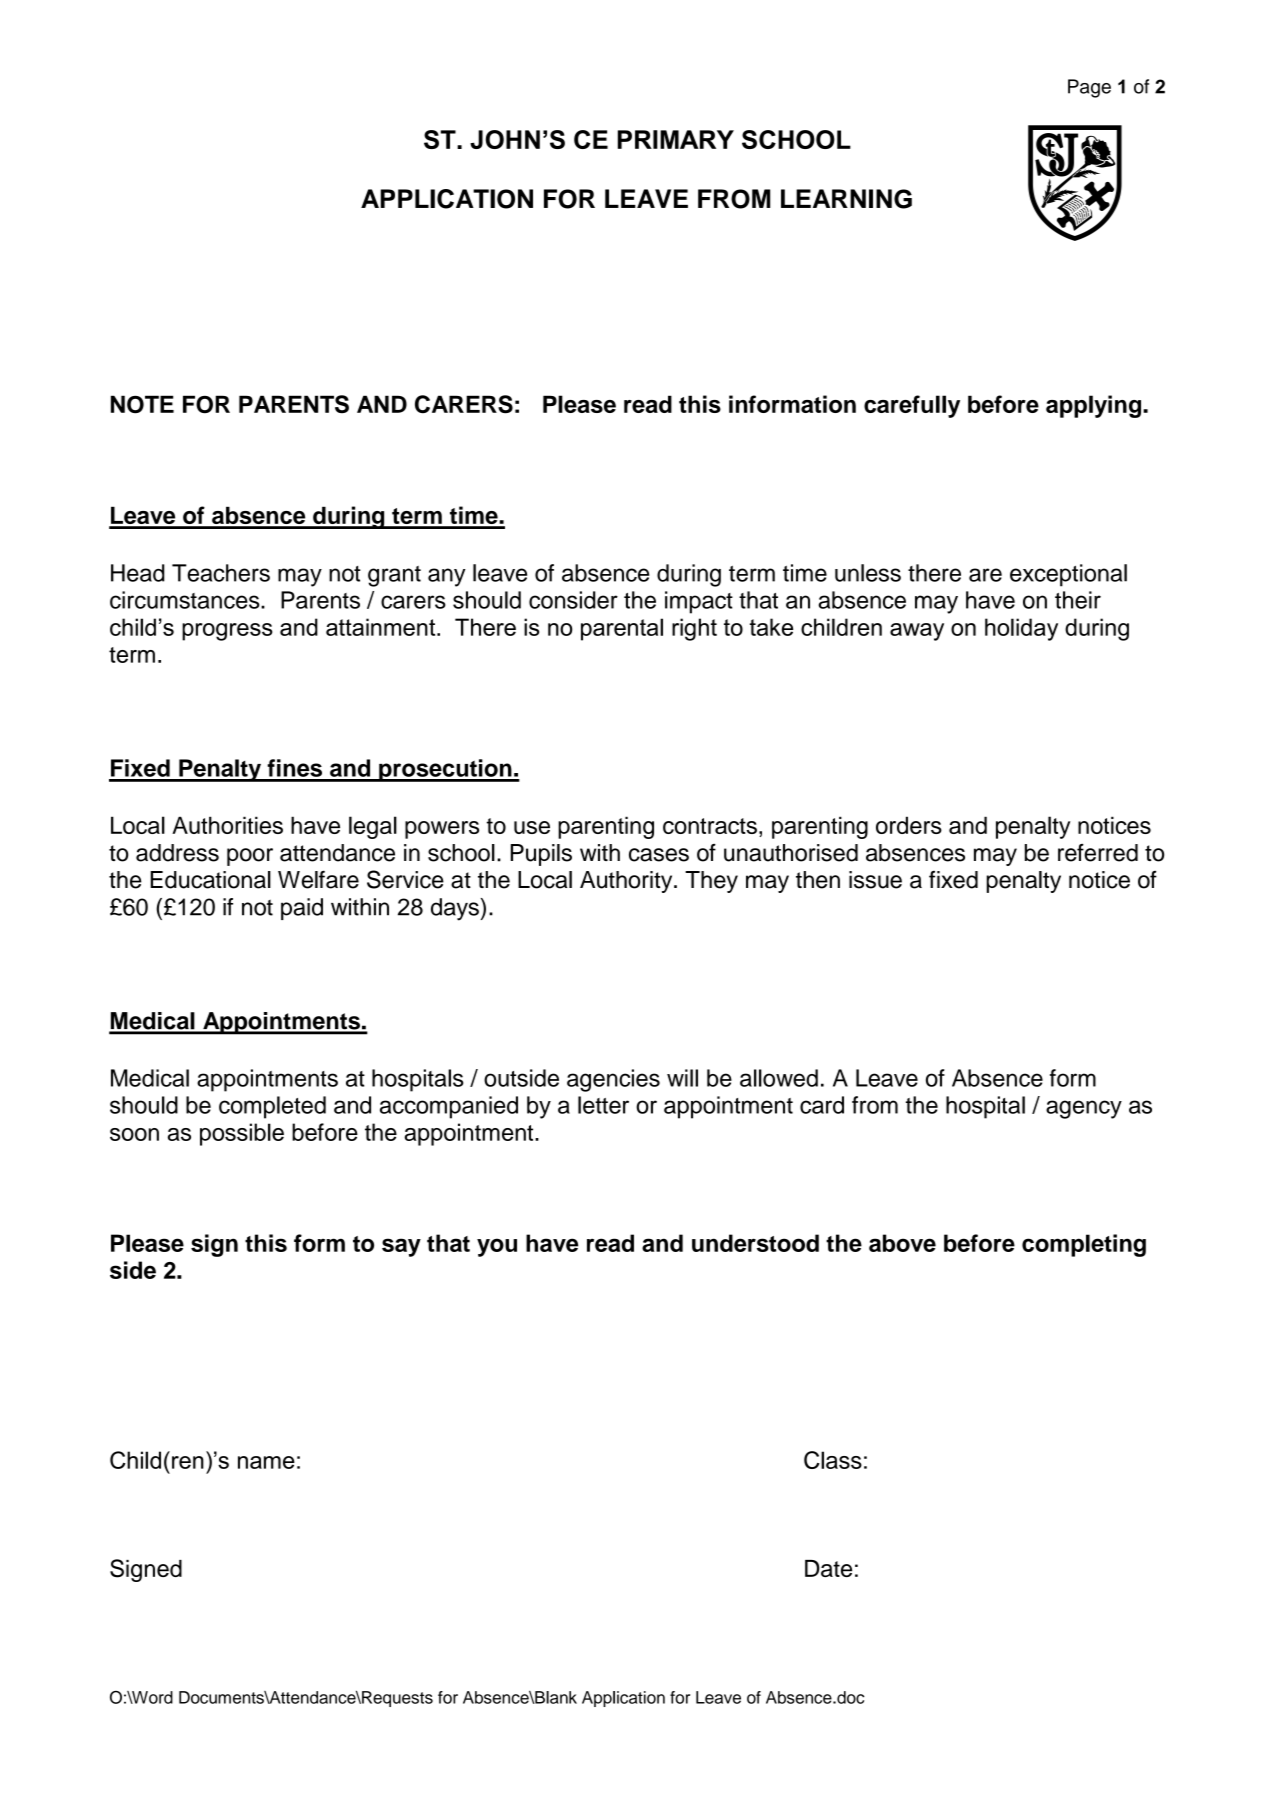  Describe the element at coordinates (622, 629) in the image. I see `parental` at that location.
